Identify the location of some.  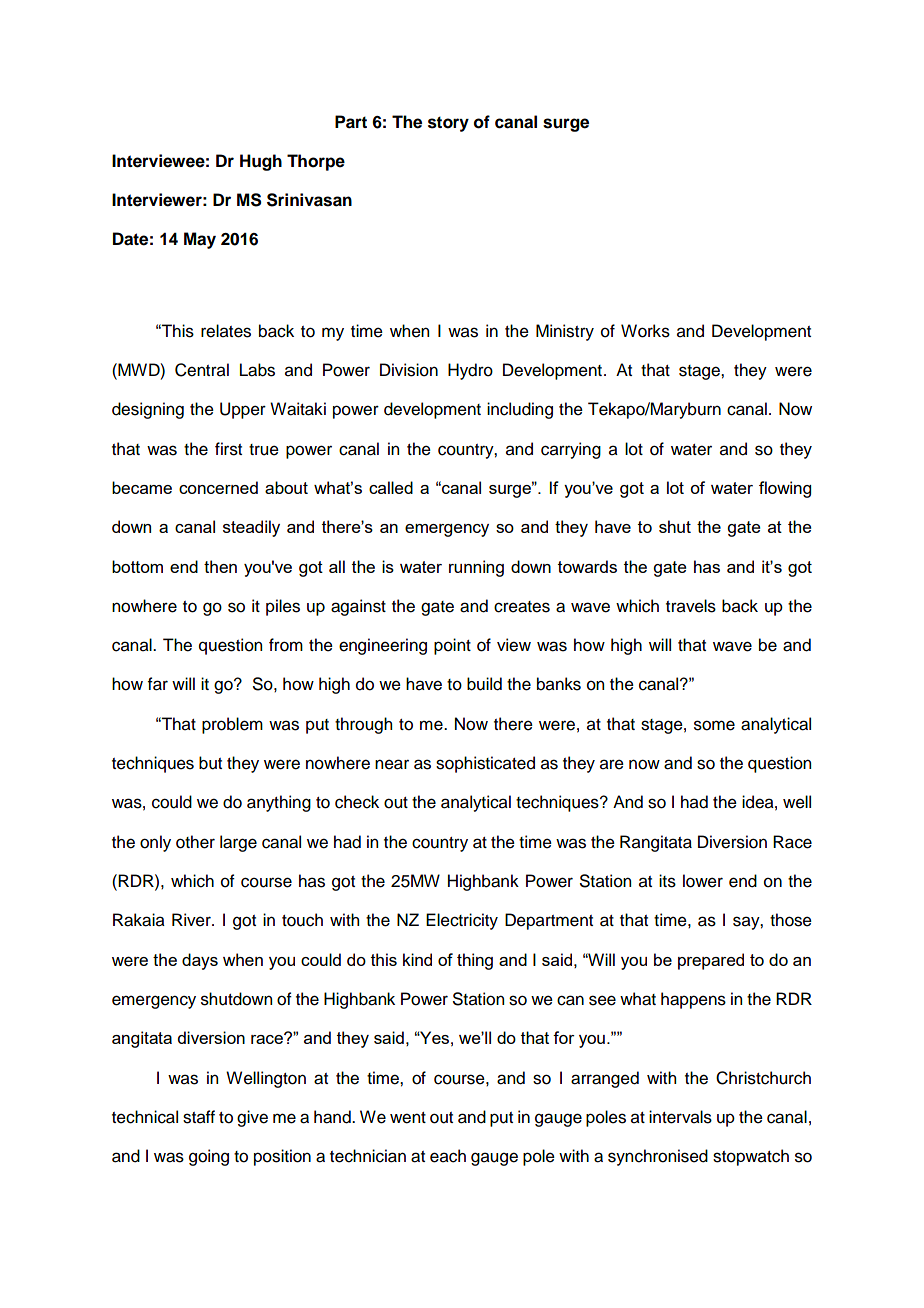
(714, 725).
